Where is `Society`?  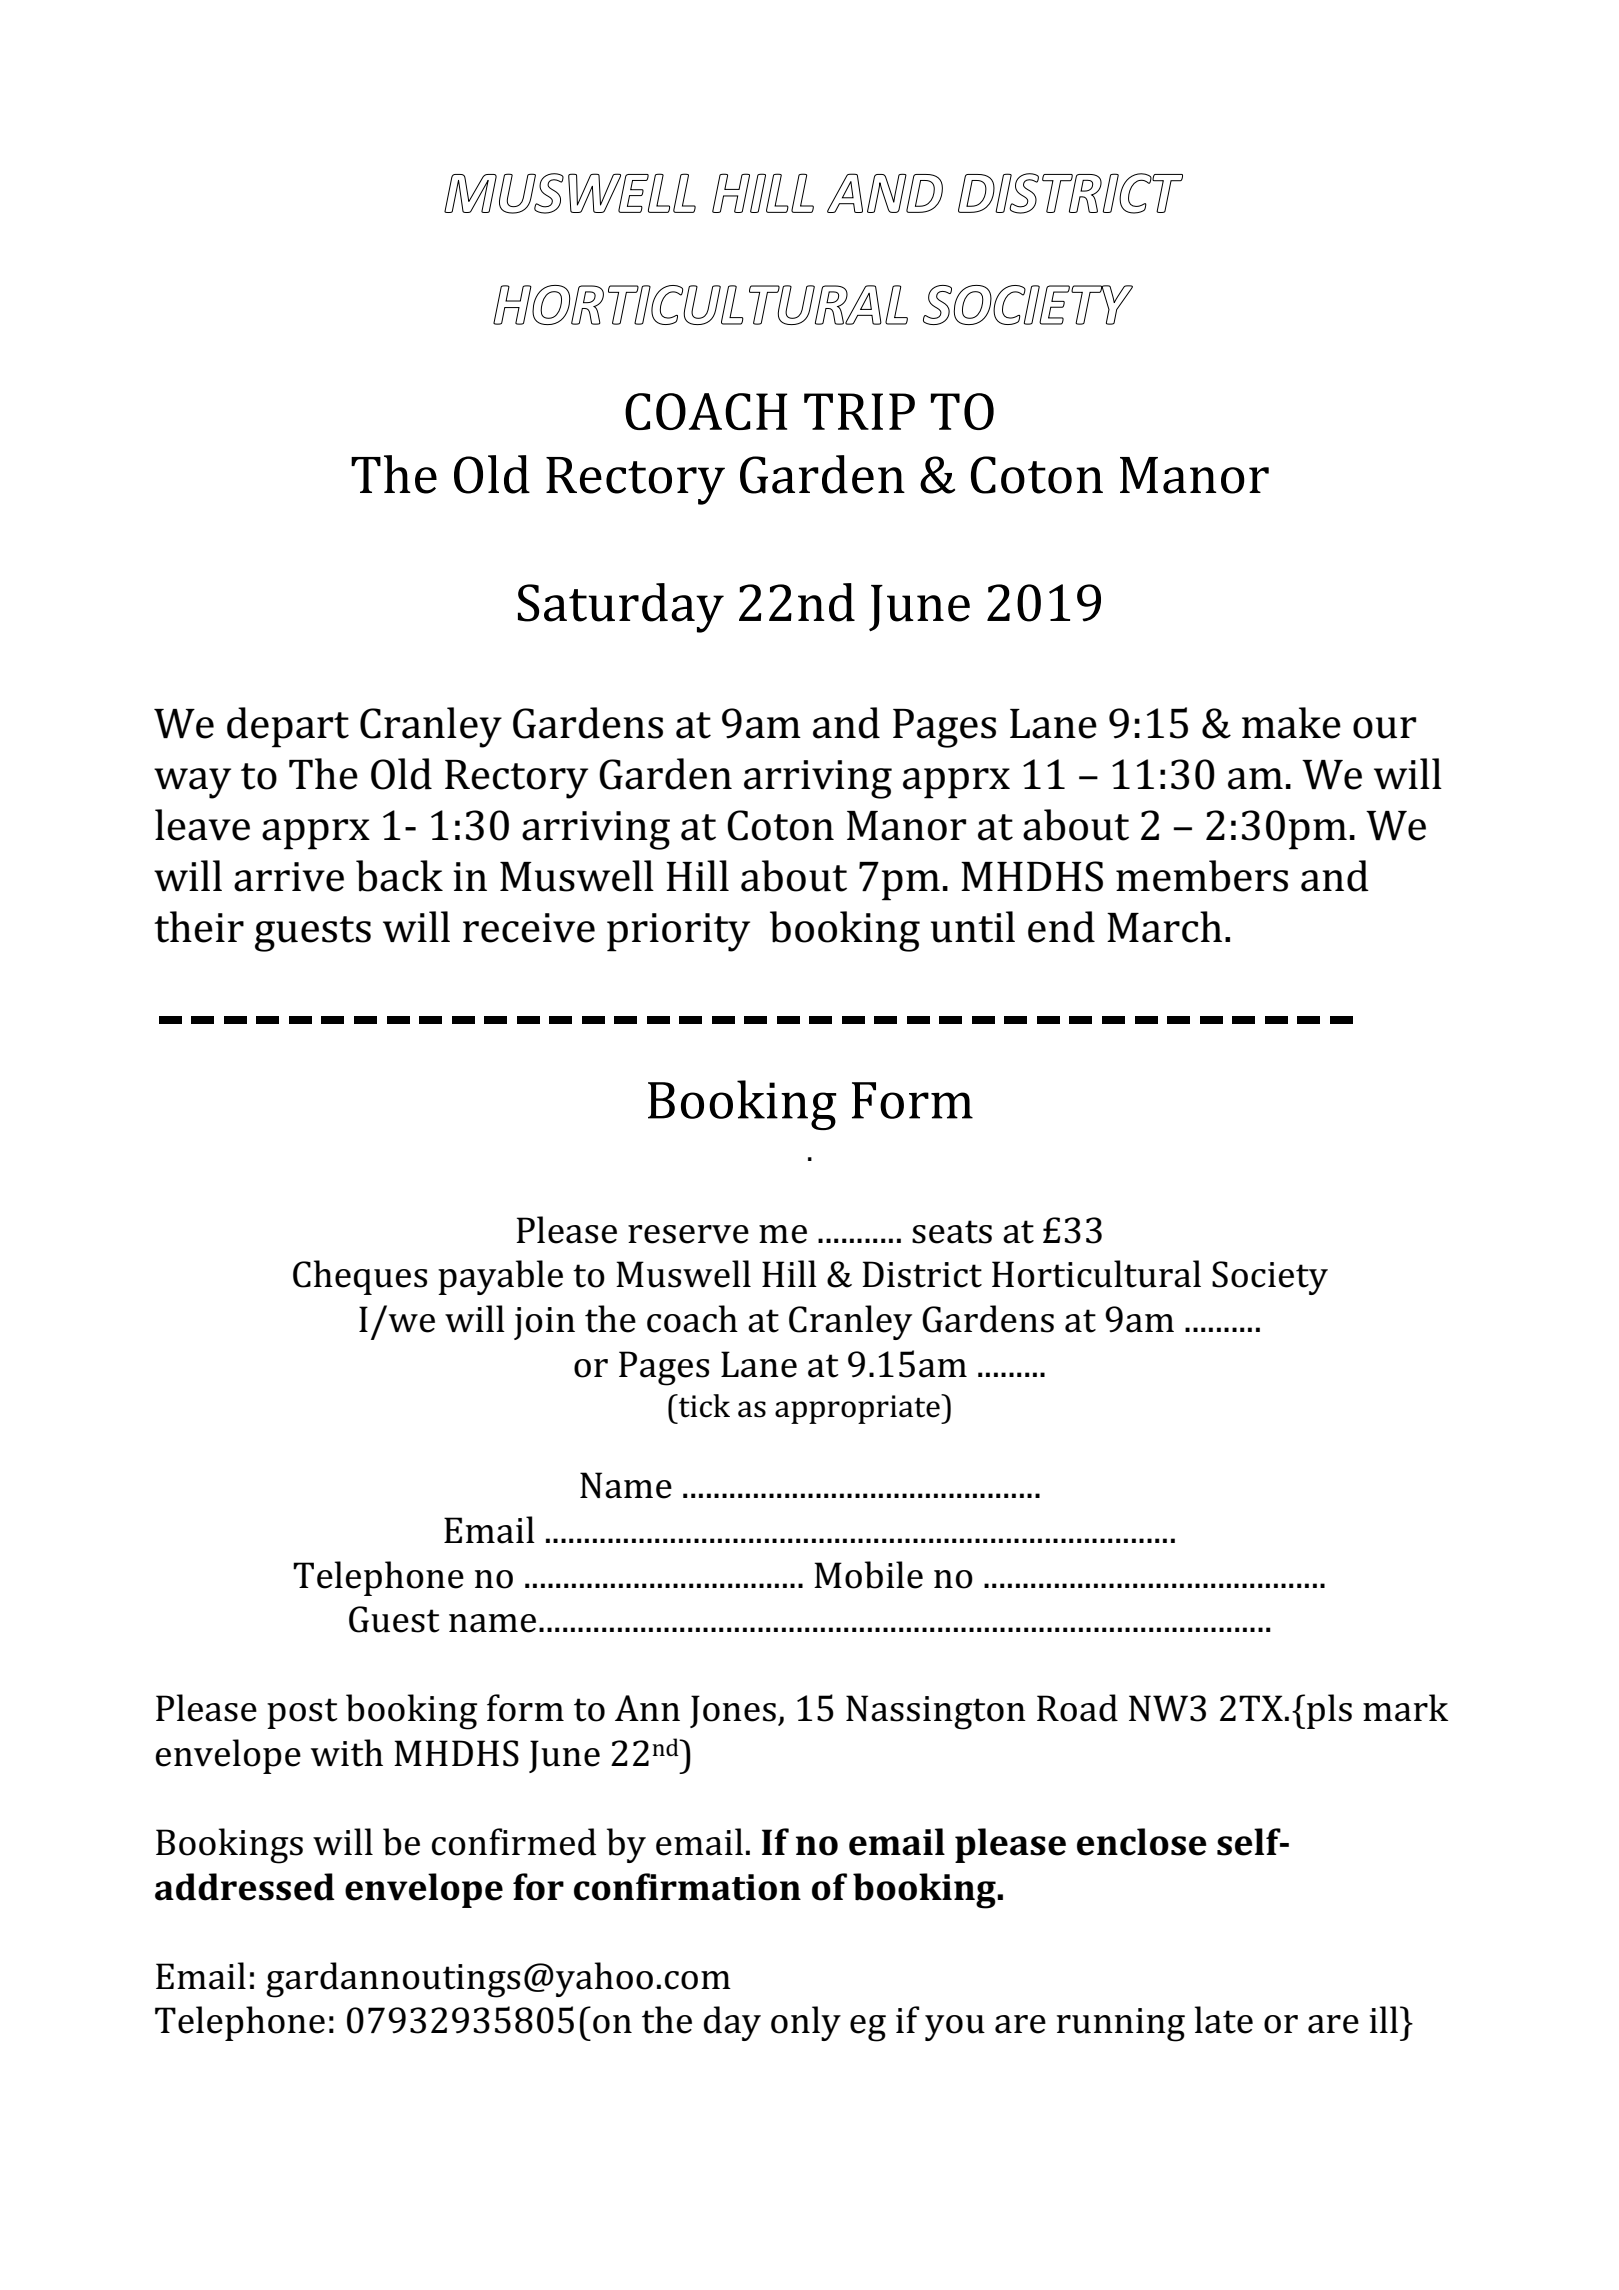 Society is located at coordinates (1270, 1278).
